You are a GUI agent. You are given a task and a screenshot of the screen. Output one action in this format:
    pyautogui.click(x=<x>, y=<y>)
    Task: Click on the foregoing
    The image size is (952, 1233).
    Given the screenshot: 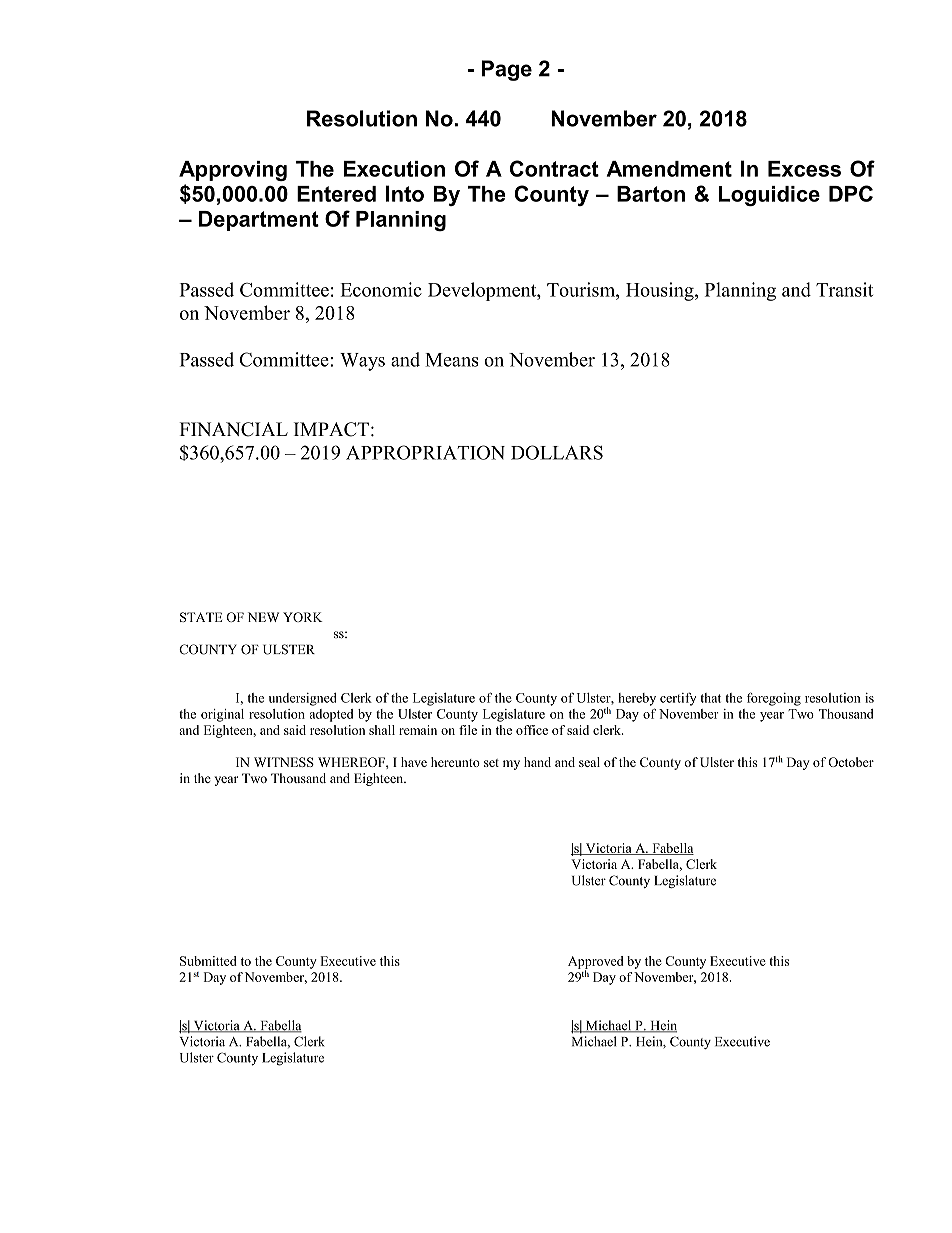 What is the action you would take?
    pyautogui.click(x=774, y=699)
